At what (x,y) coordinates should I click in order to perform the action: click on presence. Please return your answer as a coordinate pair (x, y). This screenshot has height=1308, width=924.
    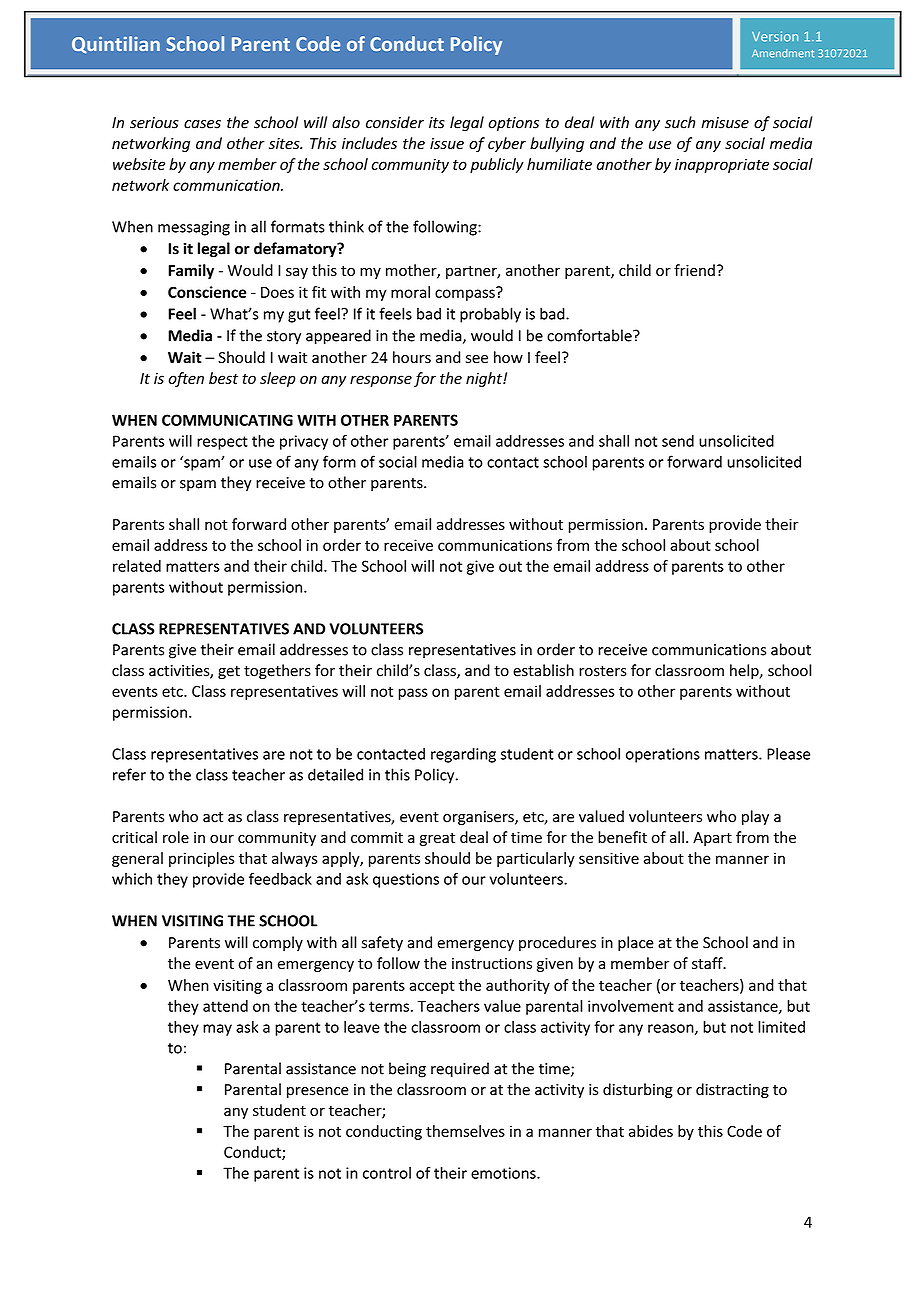
    Looking at the image, I should click on (318, 1092).
